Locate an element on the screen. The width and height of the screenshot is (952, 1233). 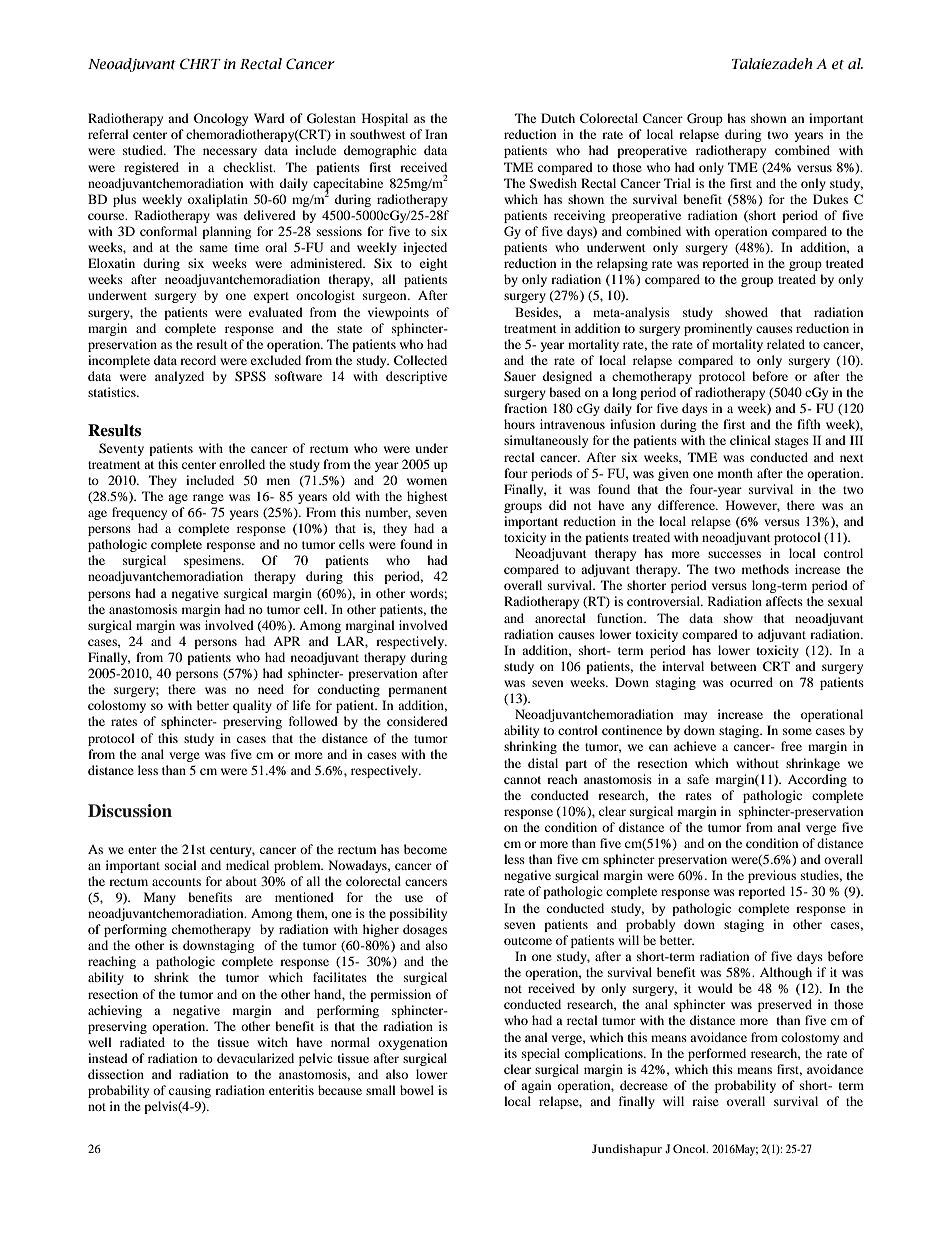
Sauer is located at coordinates (520, 376).
